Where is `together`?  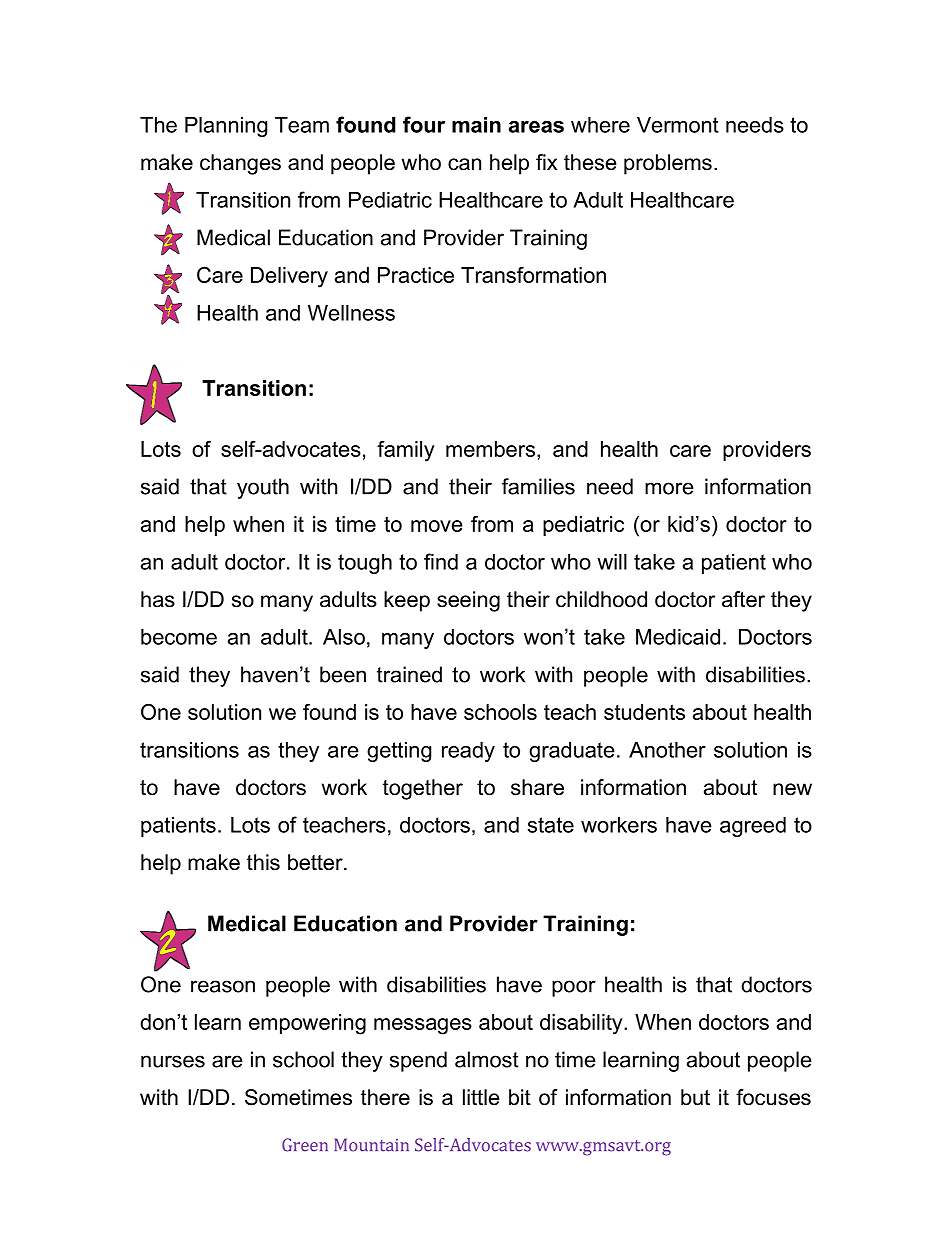 together is located at coordinates (423, 789).
